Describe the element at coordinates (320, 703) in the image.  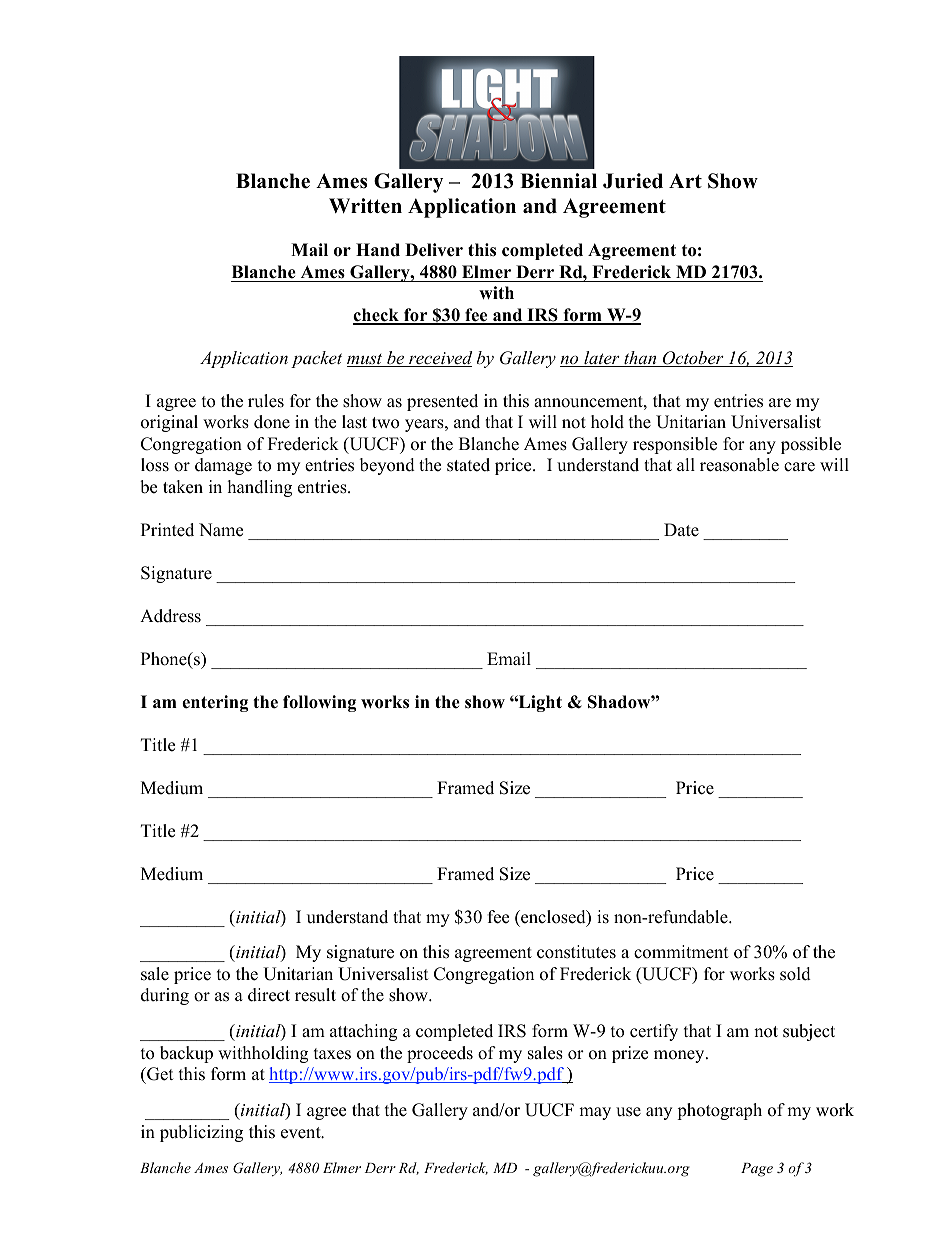
I see `following` at that location.
